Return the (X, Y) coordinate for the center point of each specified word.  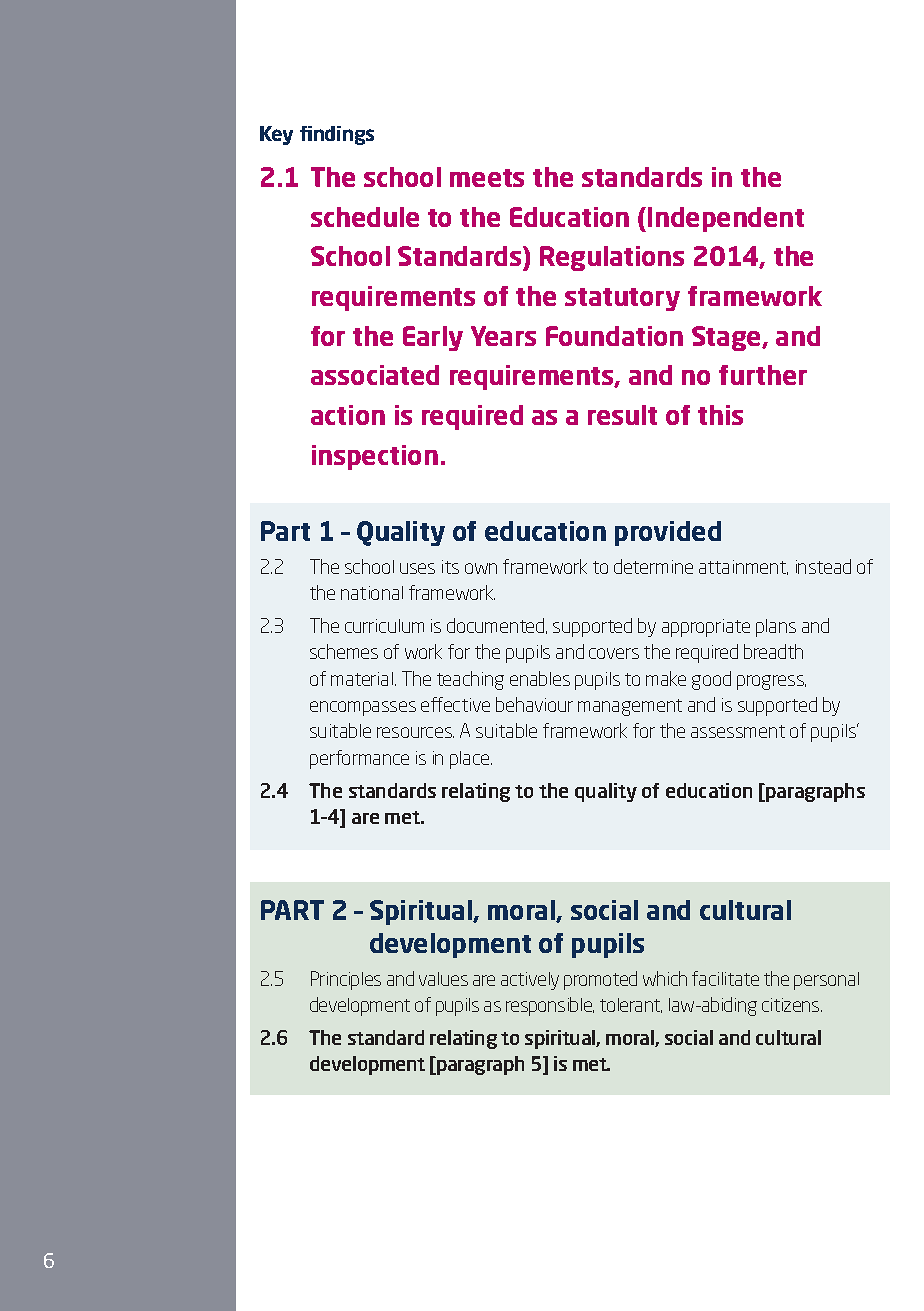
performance (359, 759)
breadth (773, 651)
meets (487, 178)
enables (540, 678)
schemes (344, 651)
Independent (726, 219)
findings (337, 135)
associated (375, 375)
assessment (738, 731)
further (763, 375)
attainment (743, 567)
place (471, 760)
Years (503, 336)
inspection (375, 457)
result (622, 415)
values (443, 979)
